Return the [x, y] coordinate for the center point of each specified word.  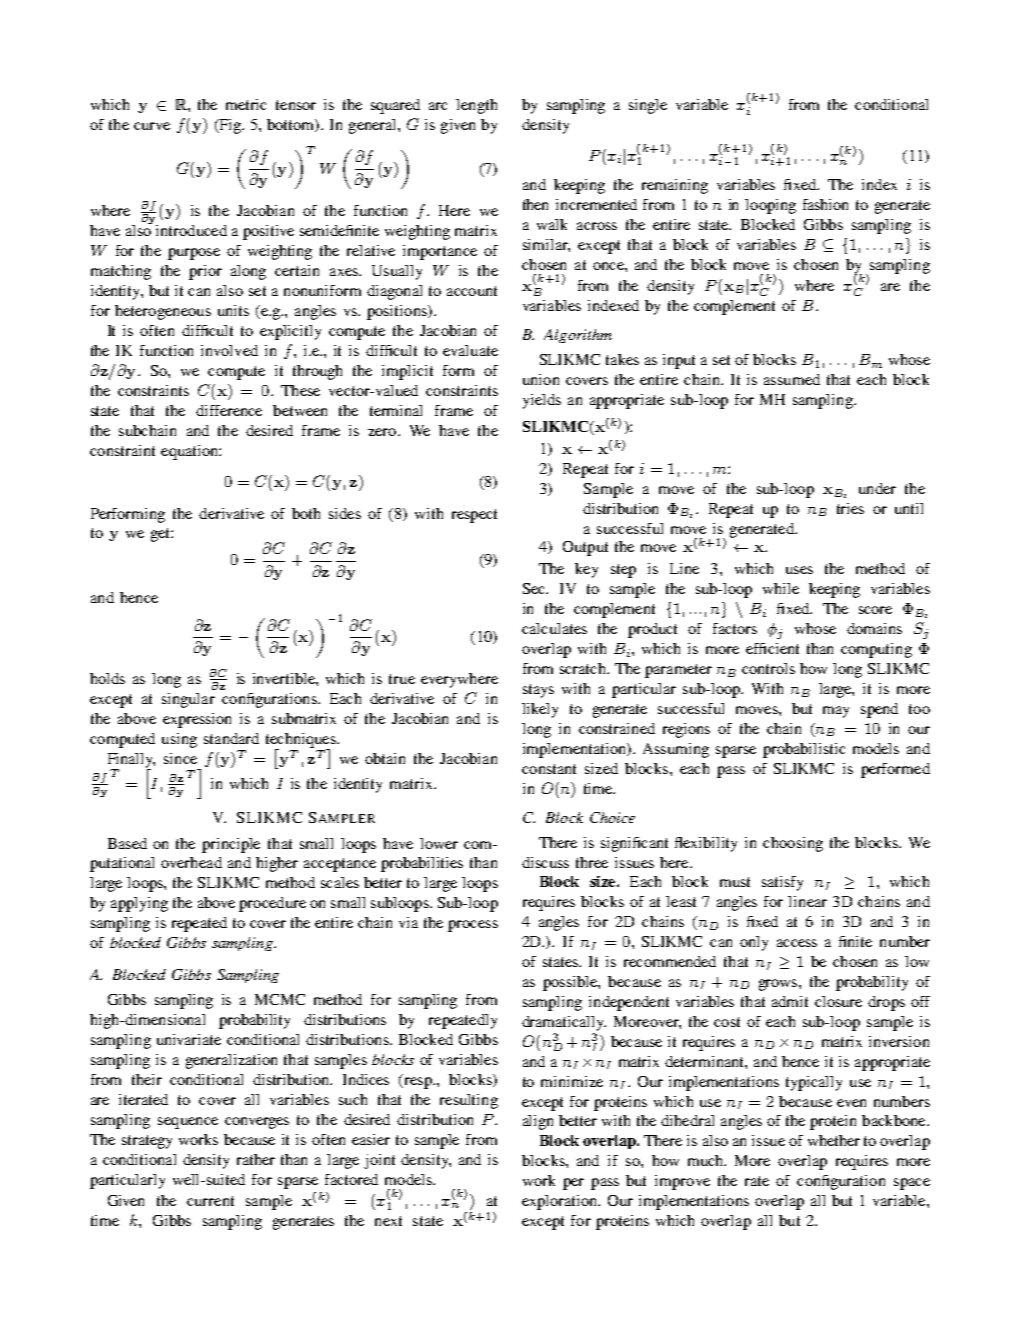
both [306, 513]
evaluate [470, 350]
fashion [825, 204]
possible [571, 983]
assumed [792, 379]
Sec [535, 588]
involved [229, 350]
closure [838, 1001]
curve [152, 126]
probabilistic [804, 750]
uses [799, 570]
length [476, 106]
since [180, 758]
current [210, 1201]
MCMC [280, 999]
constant [549, 769]
